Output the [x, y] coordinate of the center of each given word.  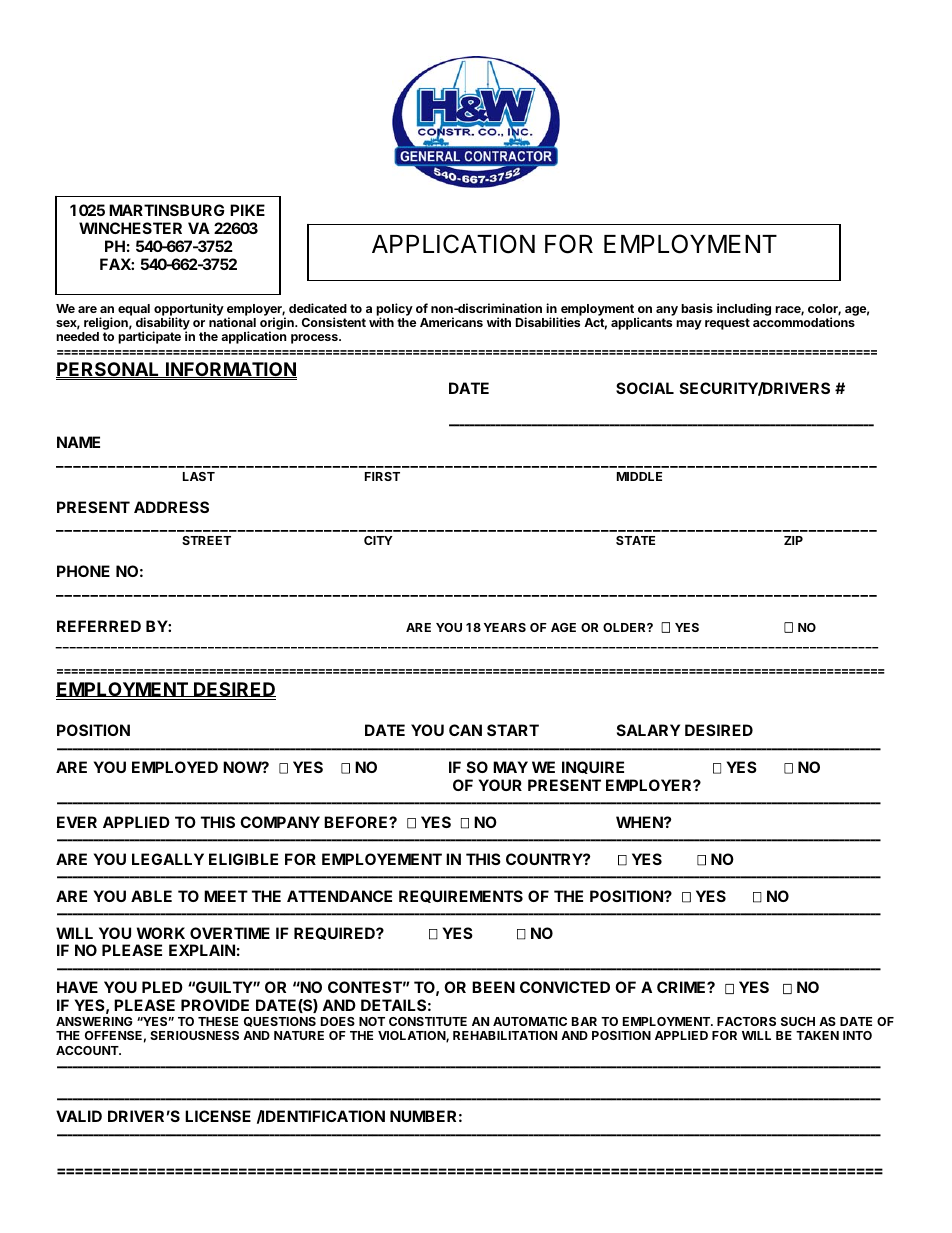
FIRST [382, 476]
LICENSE [218, 1116]
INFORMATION [230, 370]
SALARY [648, 730]
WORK [161, 933]
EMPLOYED [175, 767]
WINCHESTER [130, 228]
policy [394, 310]
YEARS [505, 627]
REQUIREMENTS [461, 896]
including [744, 309]
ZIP [793, 540]
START [513, 730]
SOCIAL [645, 388]
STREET [206, 540]
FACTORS [746, 1021]
